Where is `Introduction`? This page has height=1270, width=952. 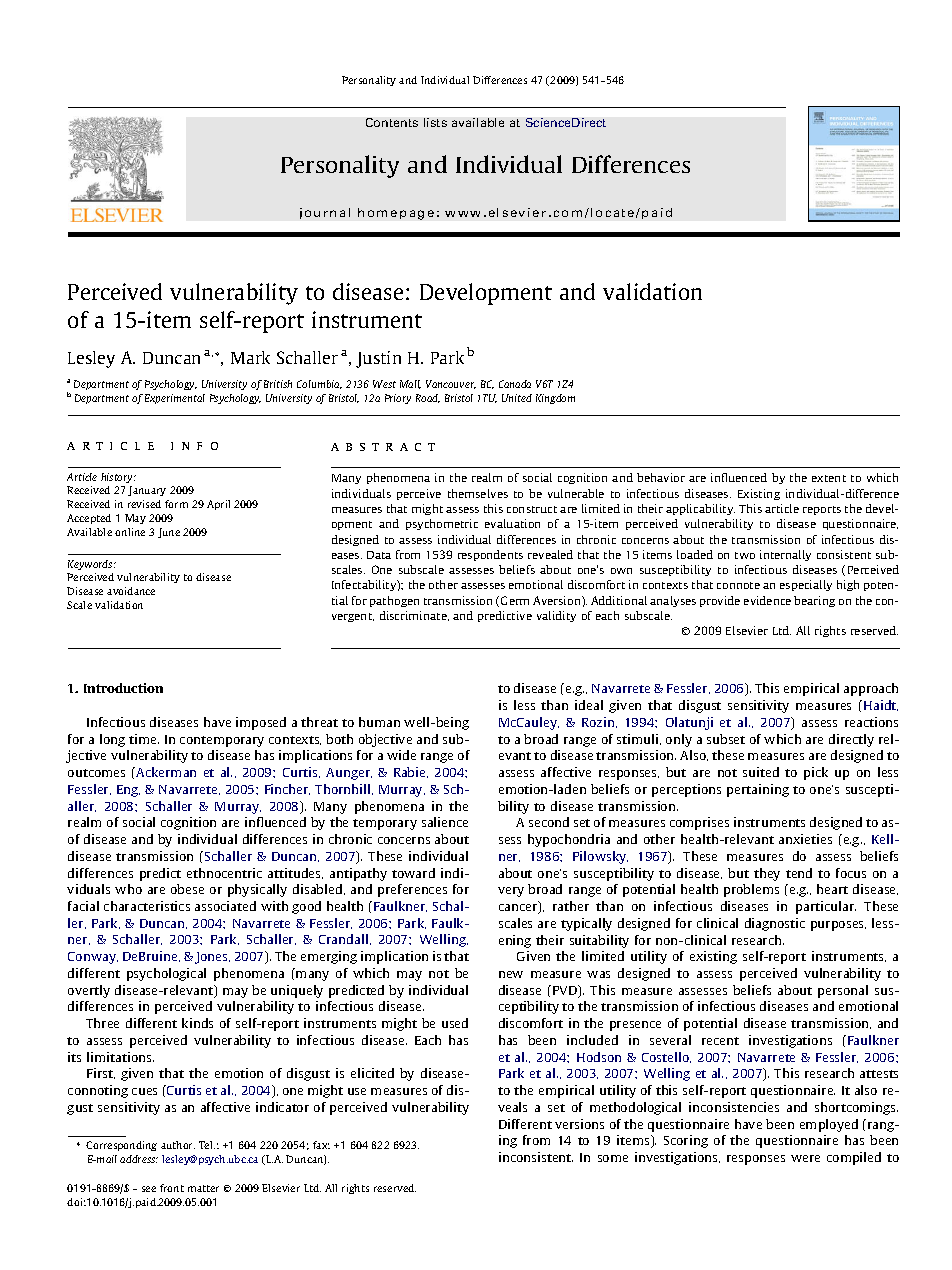 Introduction is located at coordinates (123, 688).
